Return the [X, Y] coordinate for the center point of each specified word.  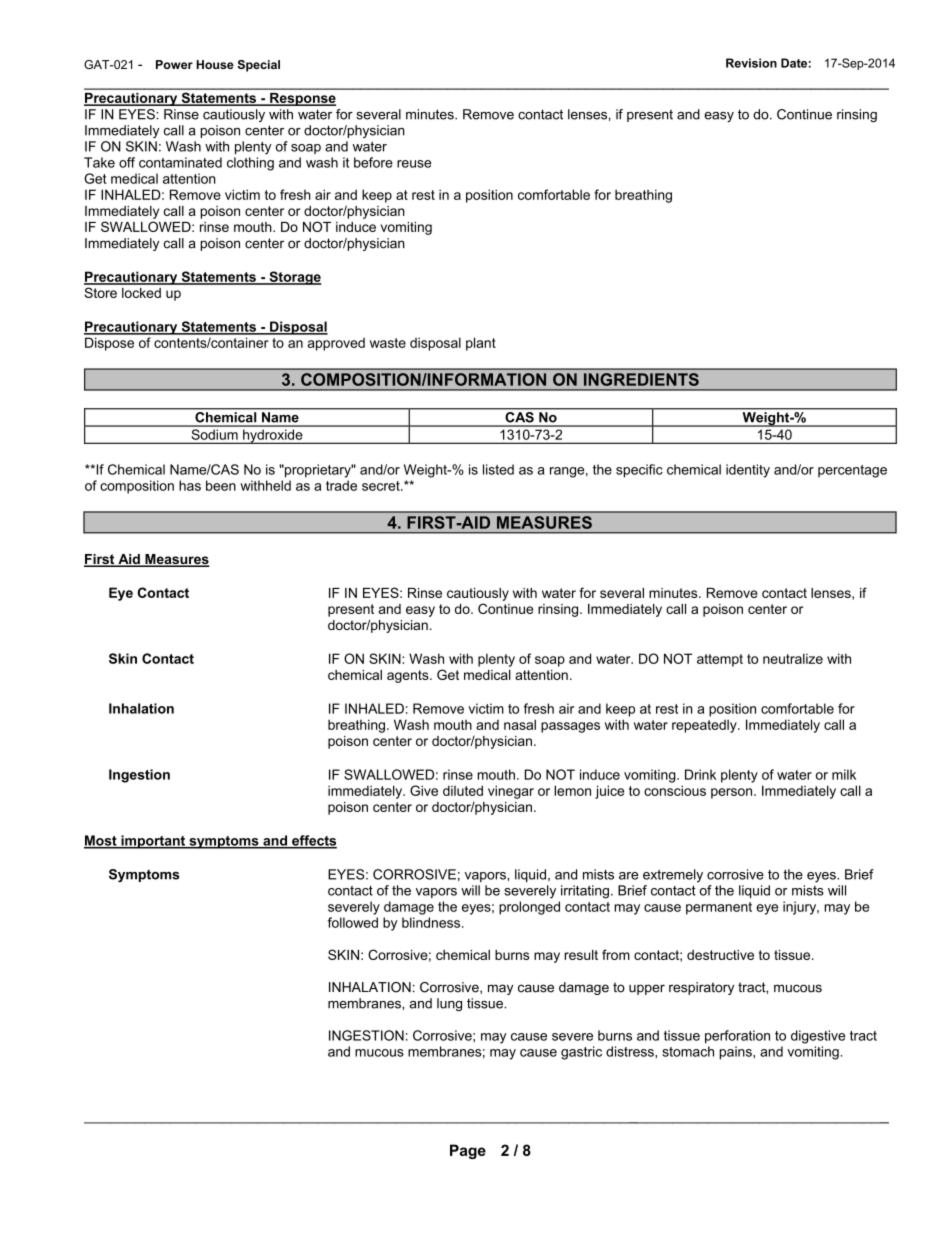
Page [468, 1151]
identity [748, 471]
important [153, 842]
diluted [463, 790]
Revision [751, 63]
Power [174, 64]
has [190, 485]
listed [498, 469]
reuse [414, 164]
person [733, 793]
